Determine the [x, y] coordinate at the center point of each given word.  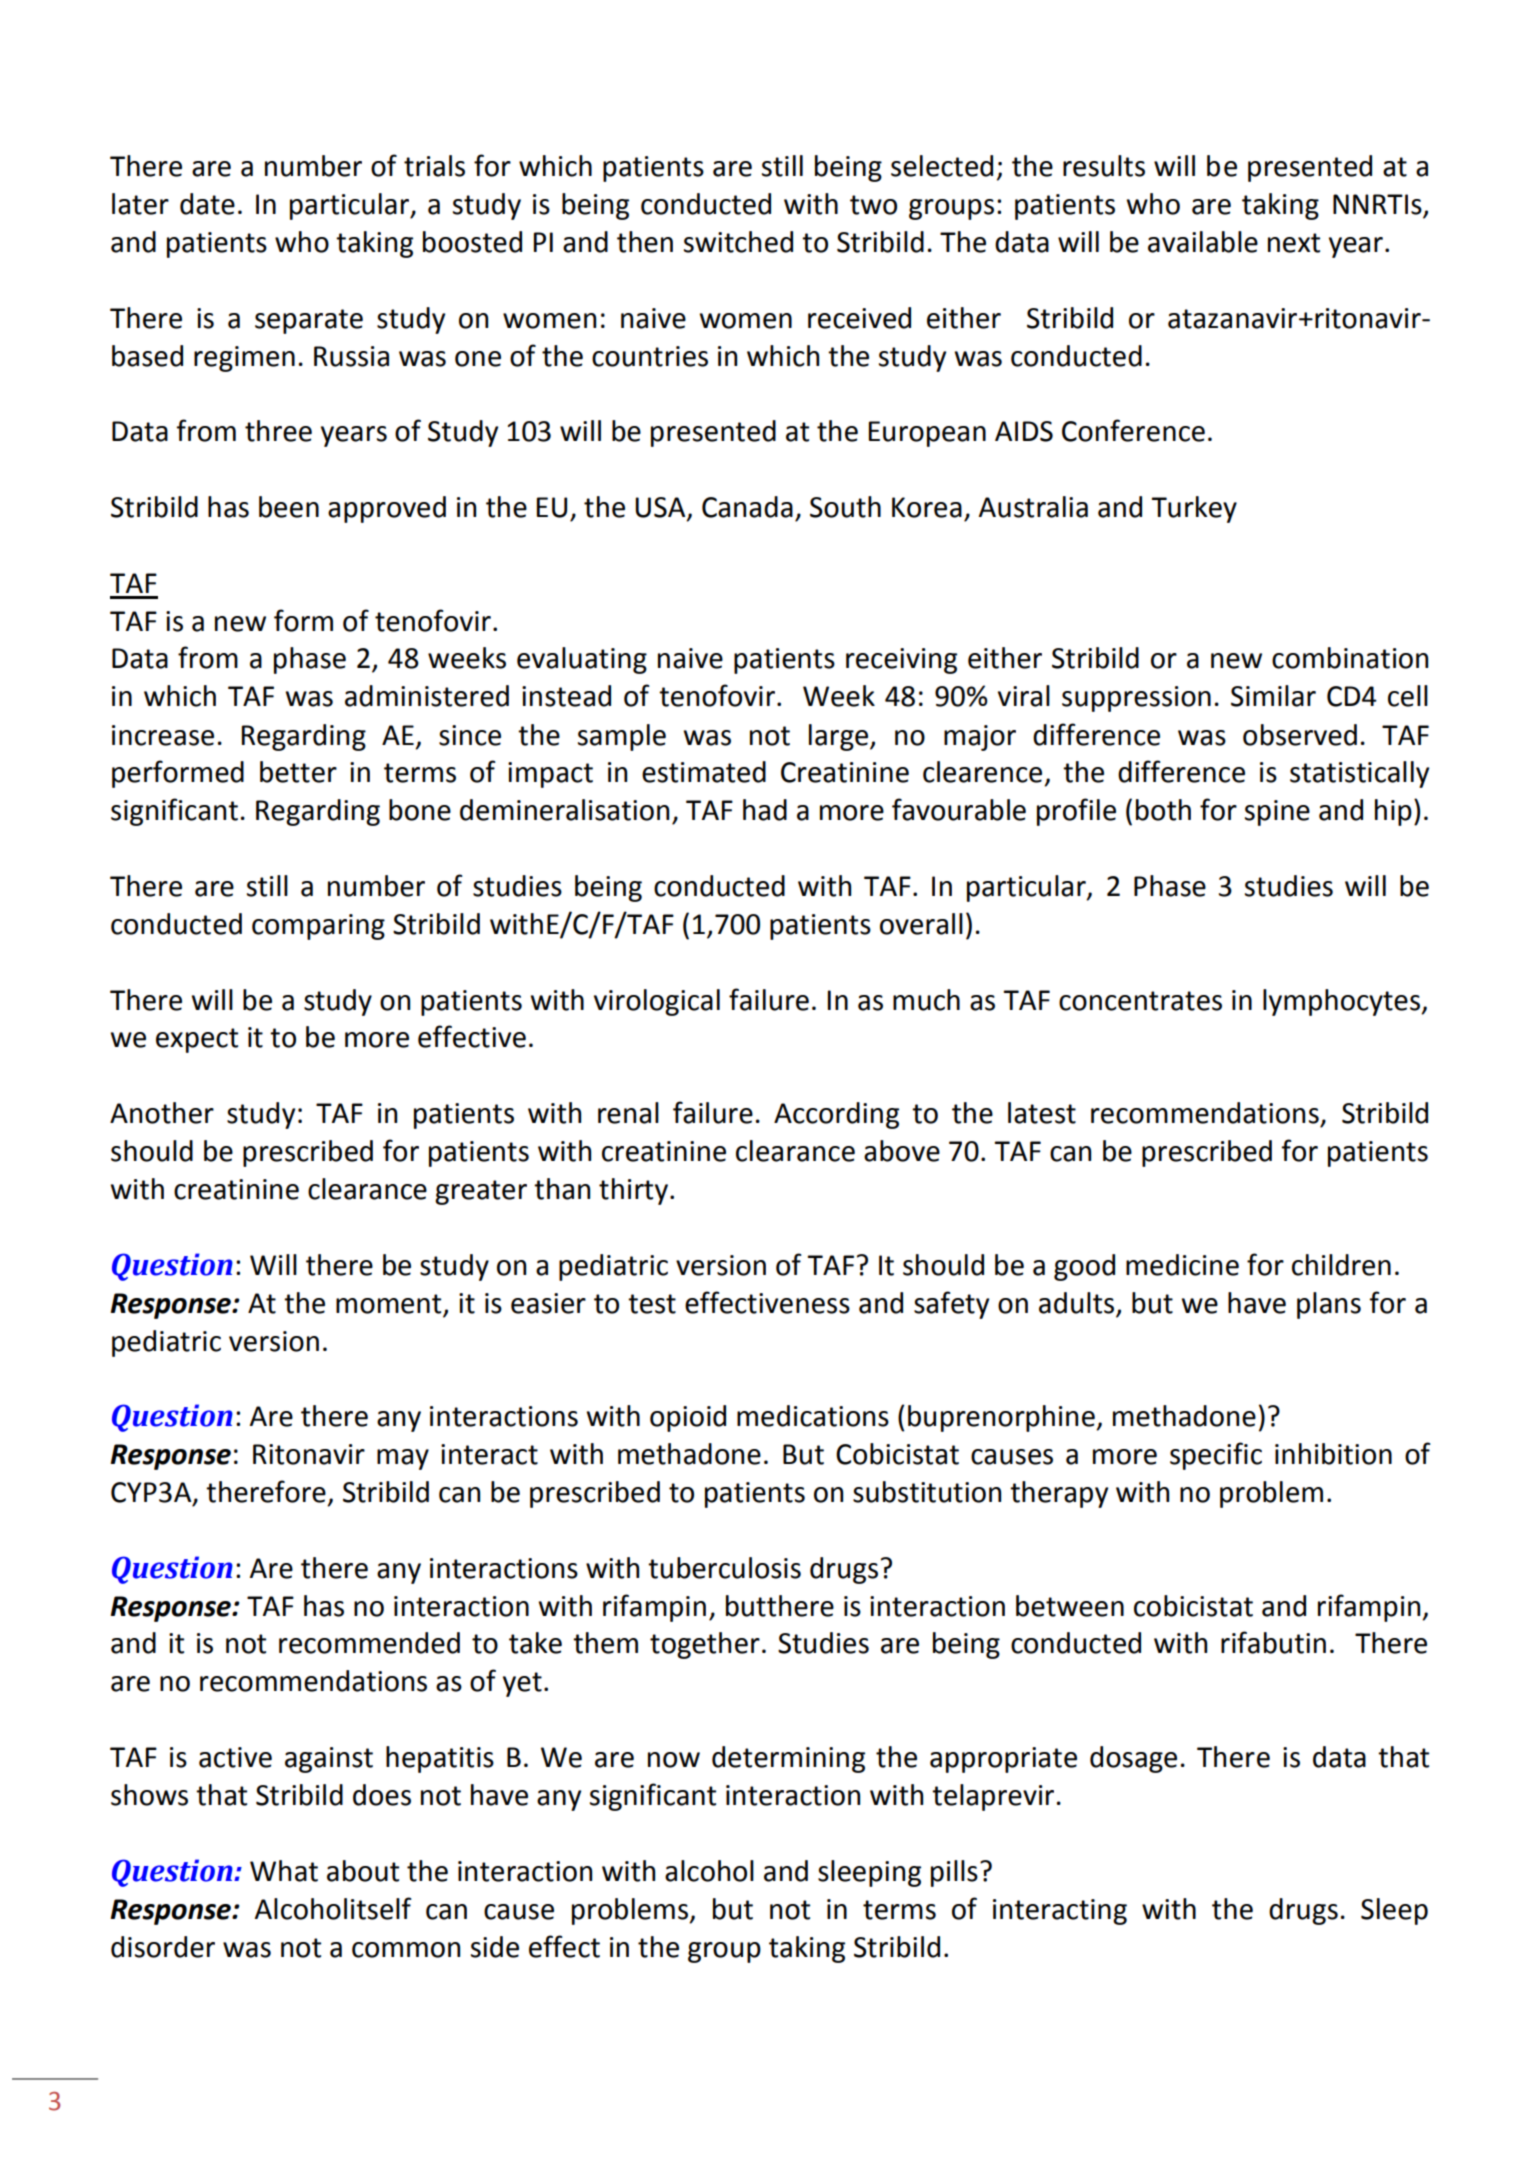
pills [954, 1873]
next [1294, 243]
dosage [1133, 1759]
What [284, 1871]
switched [738, 242]
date [207, 204]
